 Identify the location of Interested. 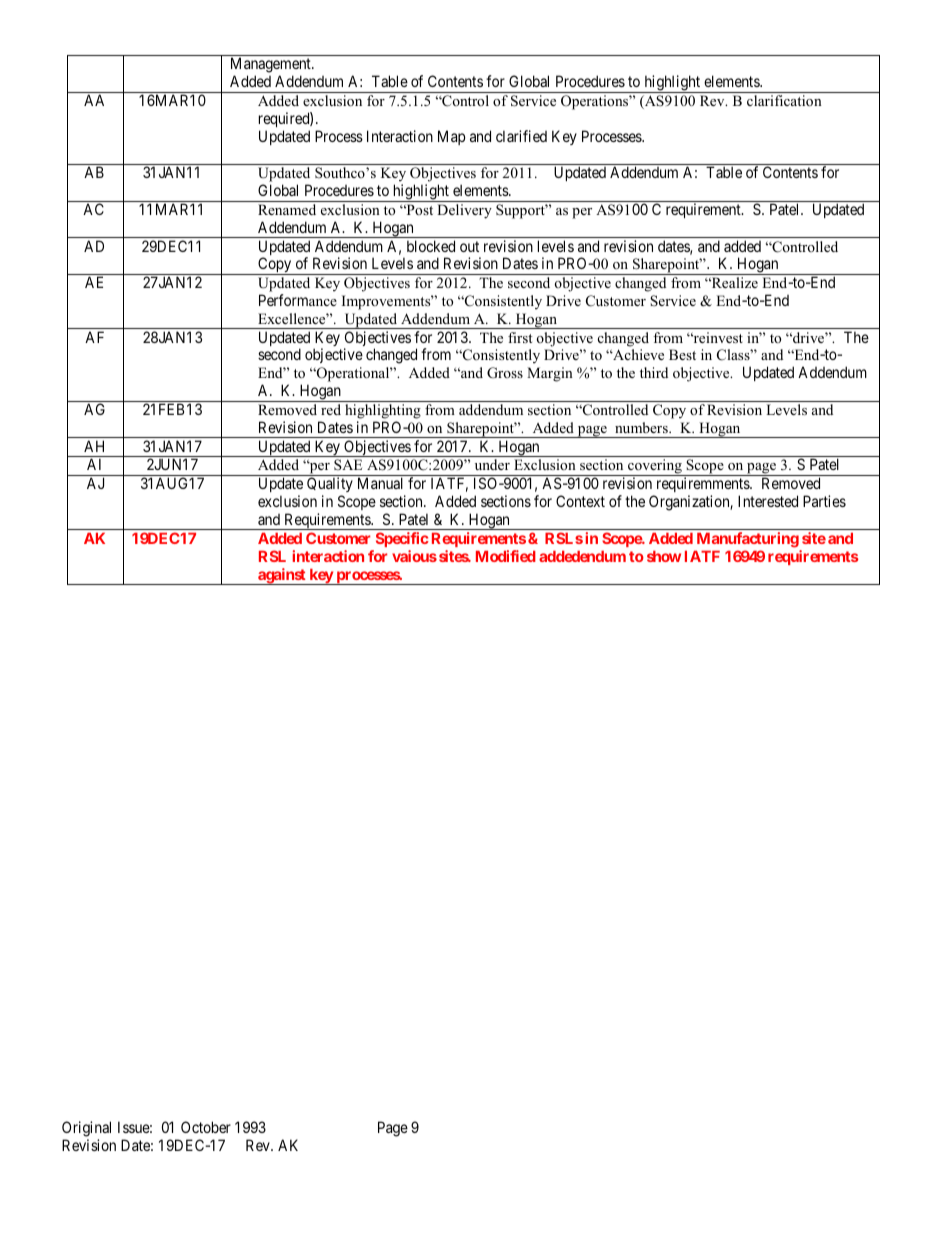
(768, 501).
